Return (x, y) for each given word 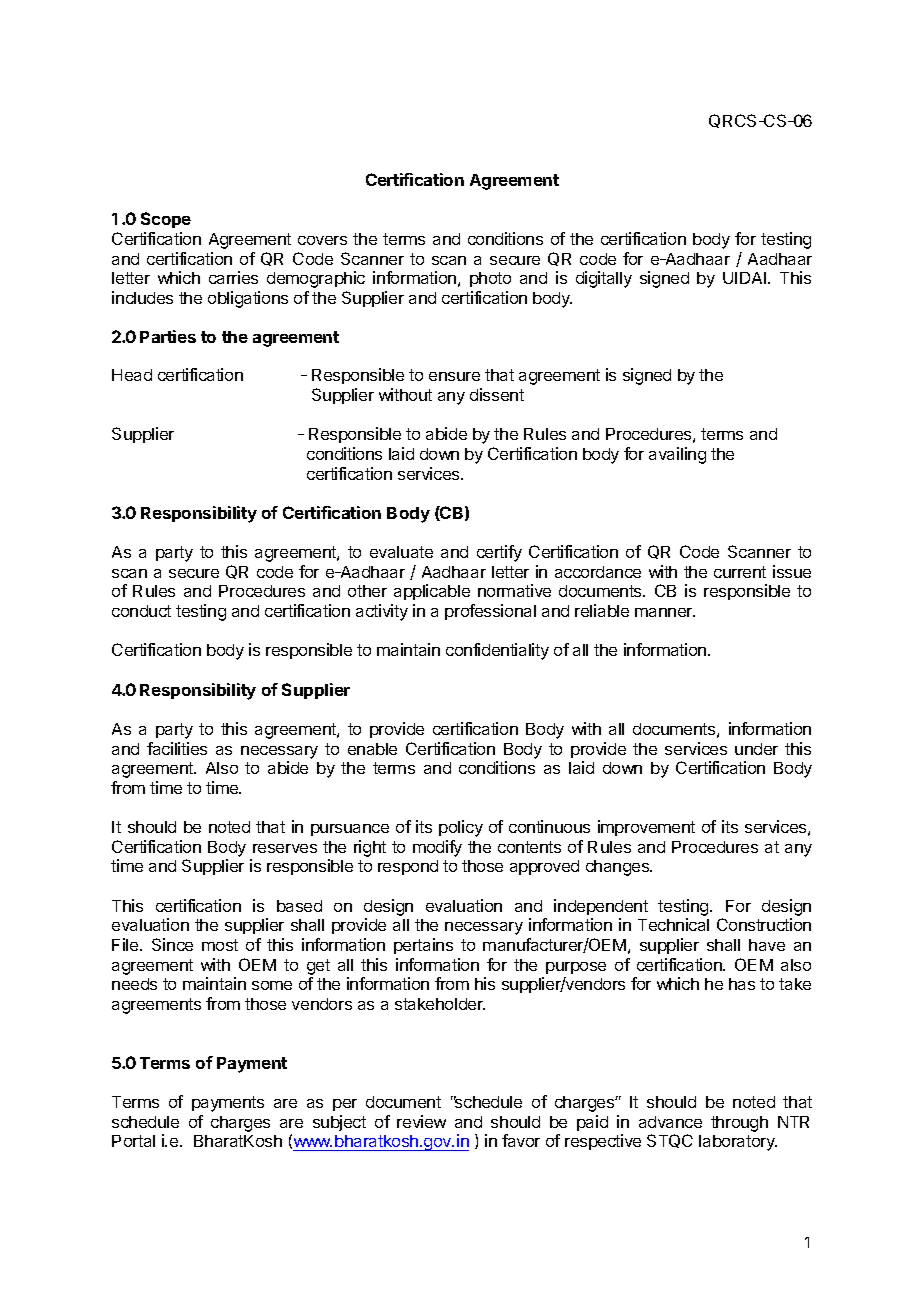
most (220, 945)
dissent (497, 394)
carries (233, 277)
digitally (604, 279)
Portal (133, 1141)
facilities (177, 748)
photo (490, 279)
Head (132, 375)
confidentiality (497, 651)
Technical (673, 924)
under (756, 749)
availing (677, 455)
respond (408, 867)
